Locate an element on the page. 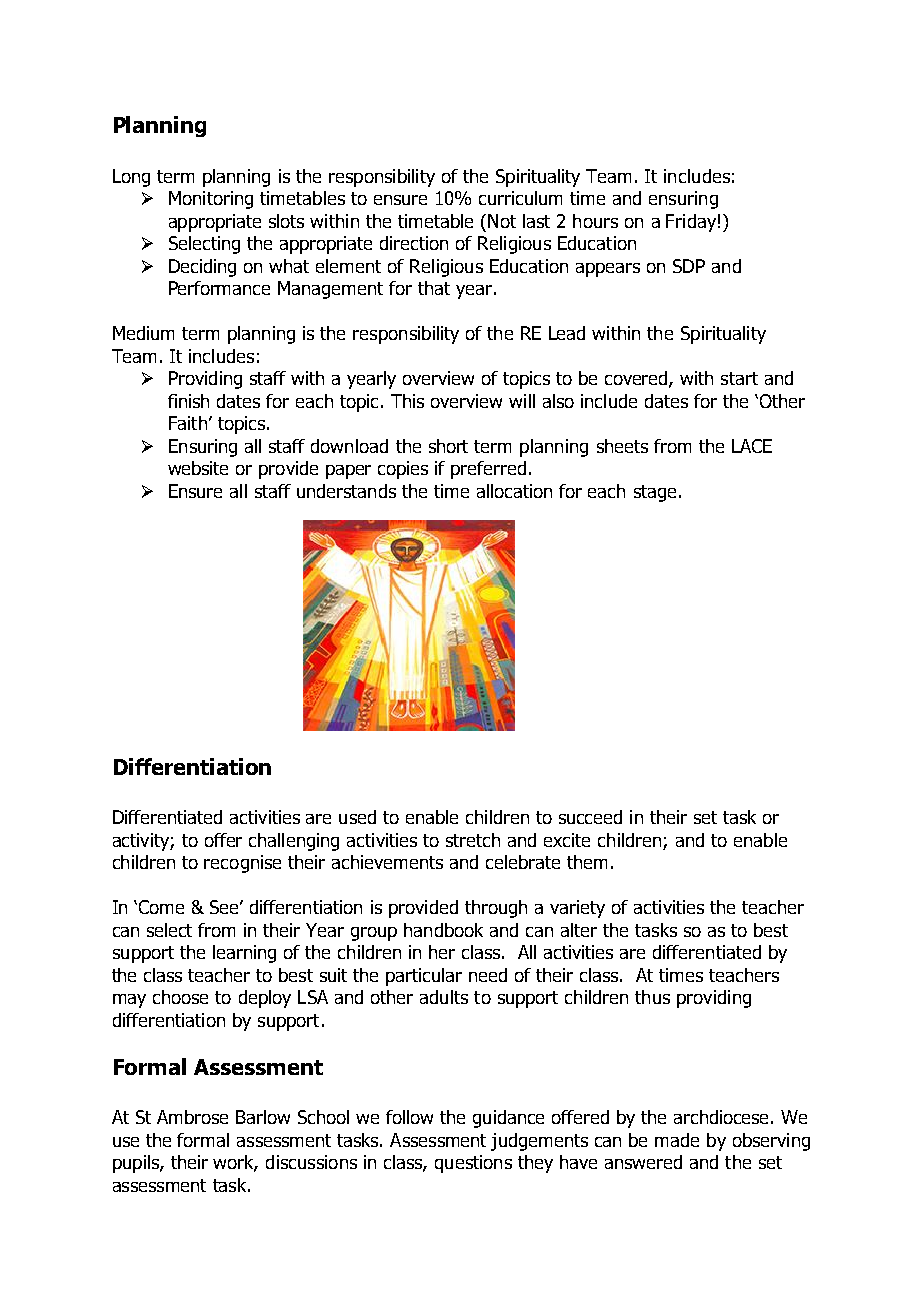 The width and height of the image is (924, 1308). challenging is located at coordinates (294, 842).
